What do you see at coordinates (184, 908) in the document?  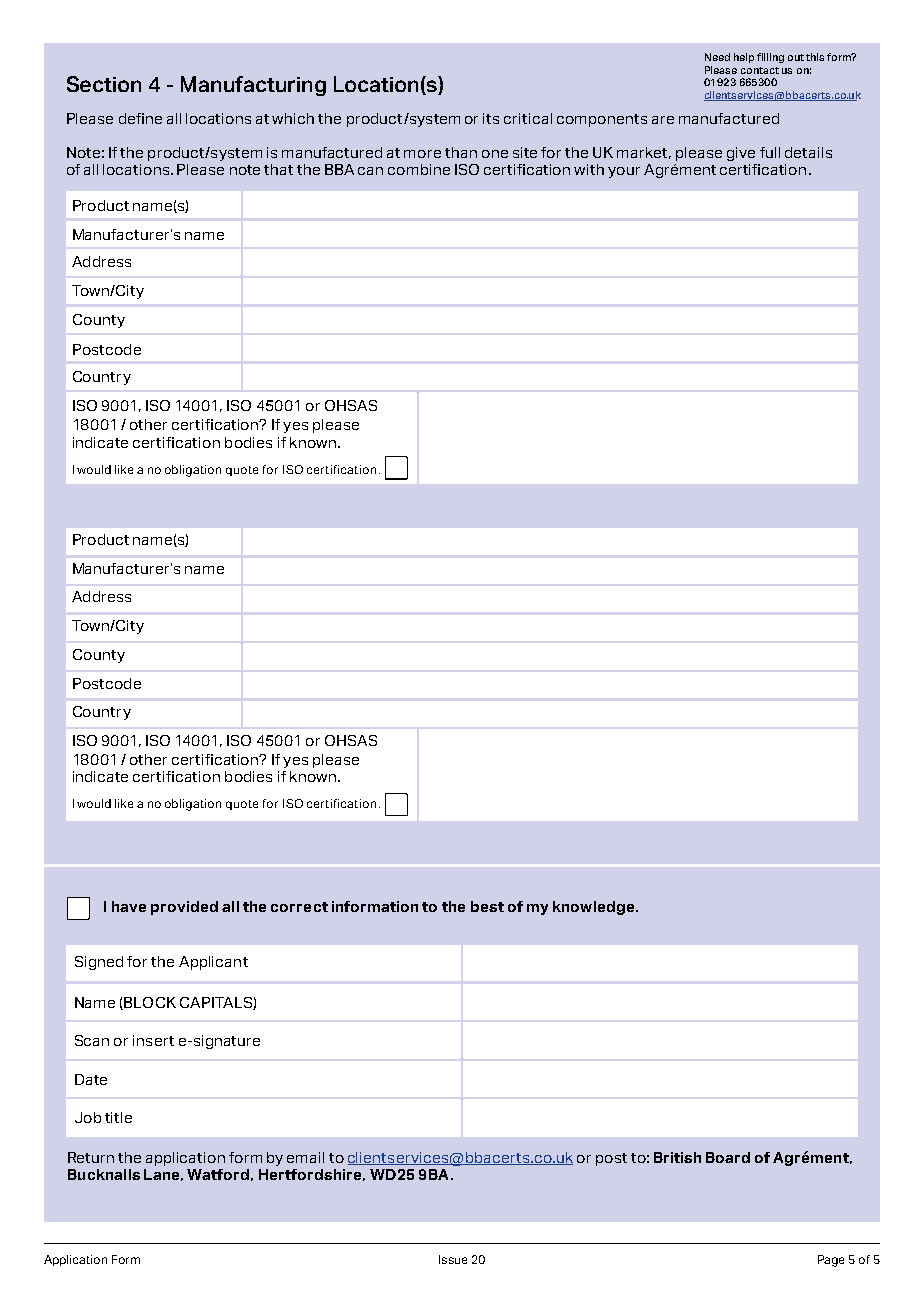 I see `provided` at bounding box center [184, 908].
